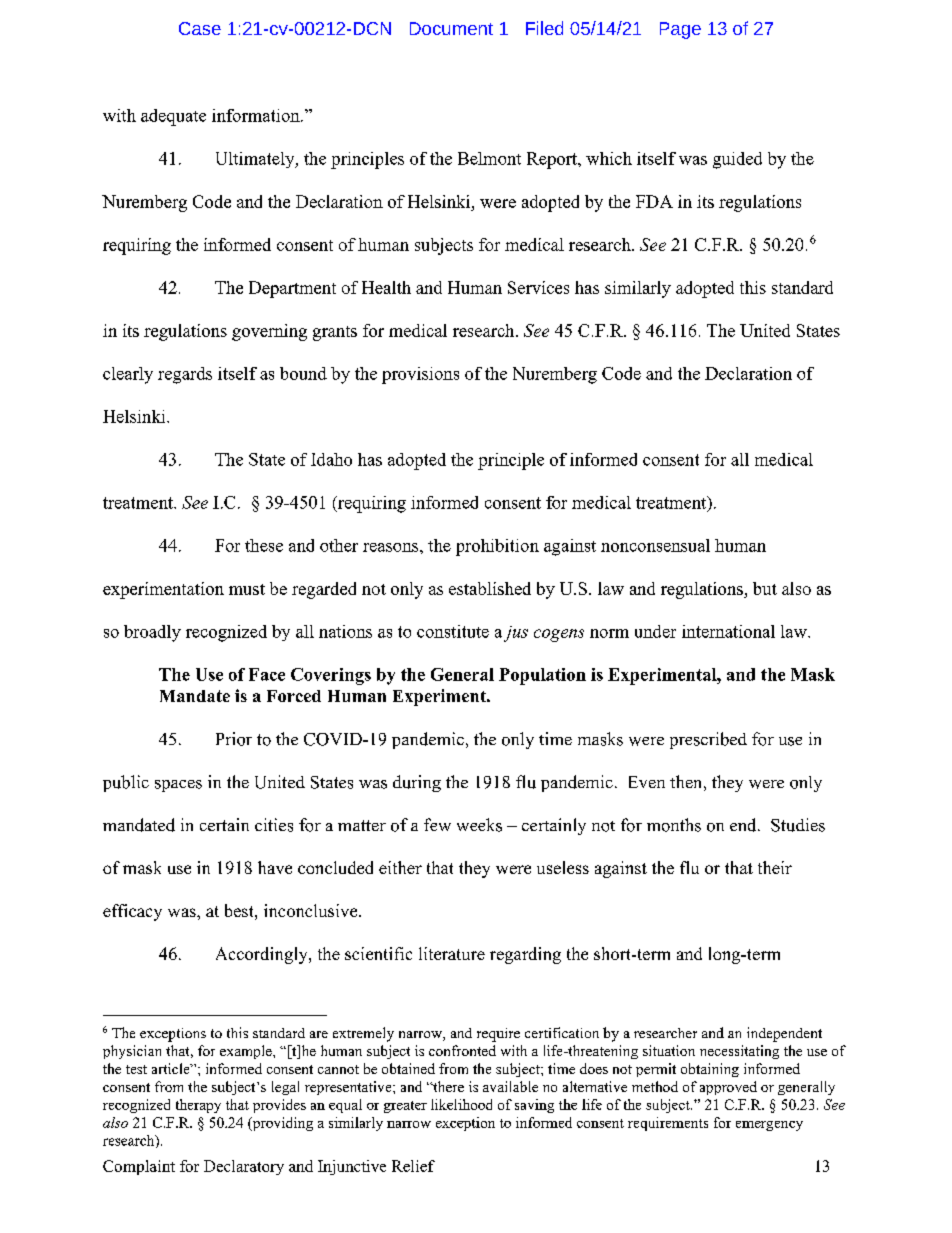 The image size is (952, 1233). What do you see at coordinates (461, 1104) in the page?
I see `likelihood` at bounding box center [461, 1104].
